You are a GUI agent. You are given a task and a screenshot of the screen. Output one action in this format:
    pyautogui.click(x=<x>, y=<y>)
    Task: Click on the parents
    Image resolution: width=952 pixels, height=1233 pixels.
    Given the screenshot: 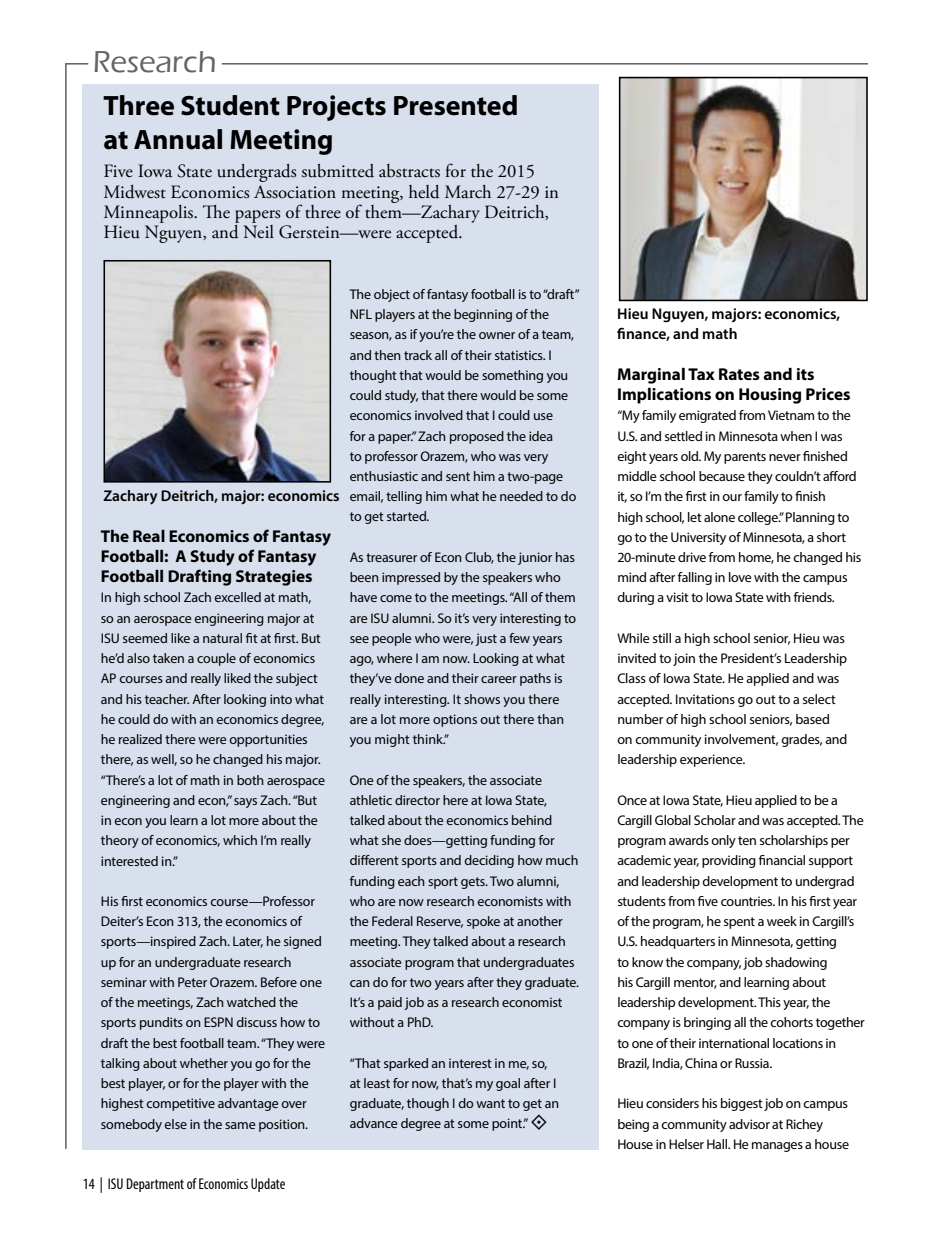 What is the action you would take?
    pyautogui.click(x=745, y=458)
